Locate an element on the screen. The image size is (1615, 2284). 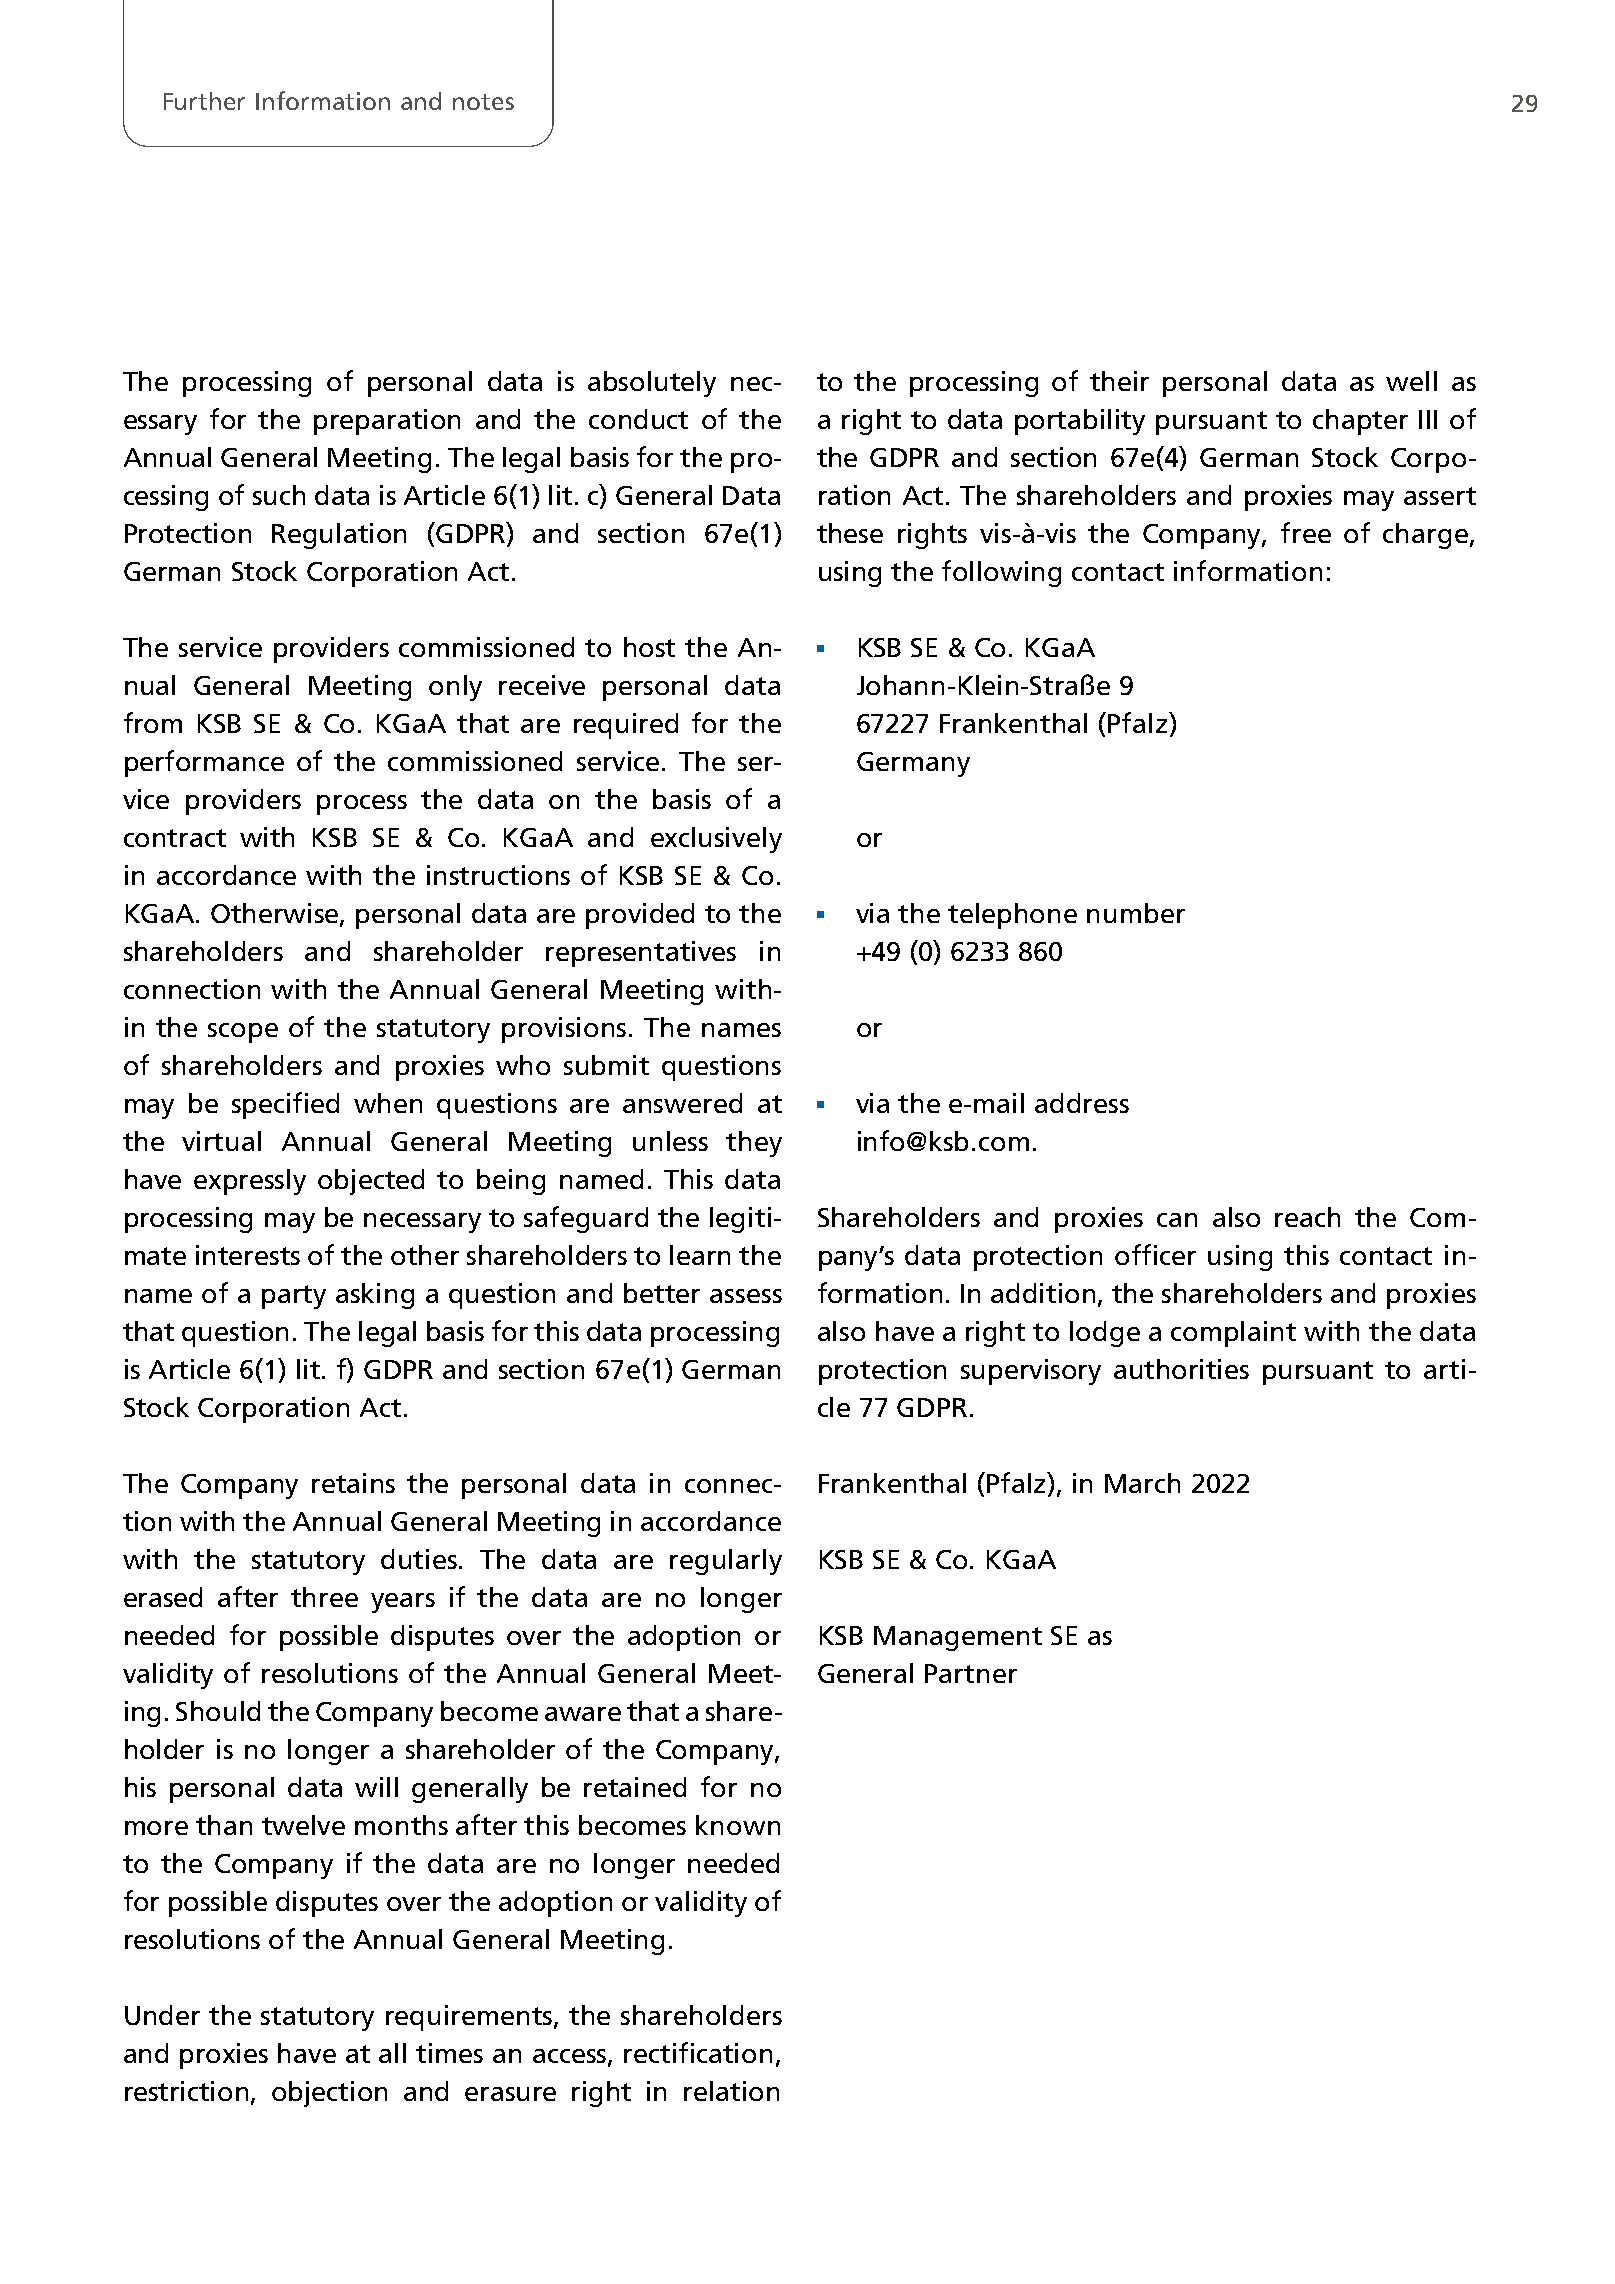
times is located at coordinates (449, 2053).
